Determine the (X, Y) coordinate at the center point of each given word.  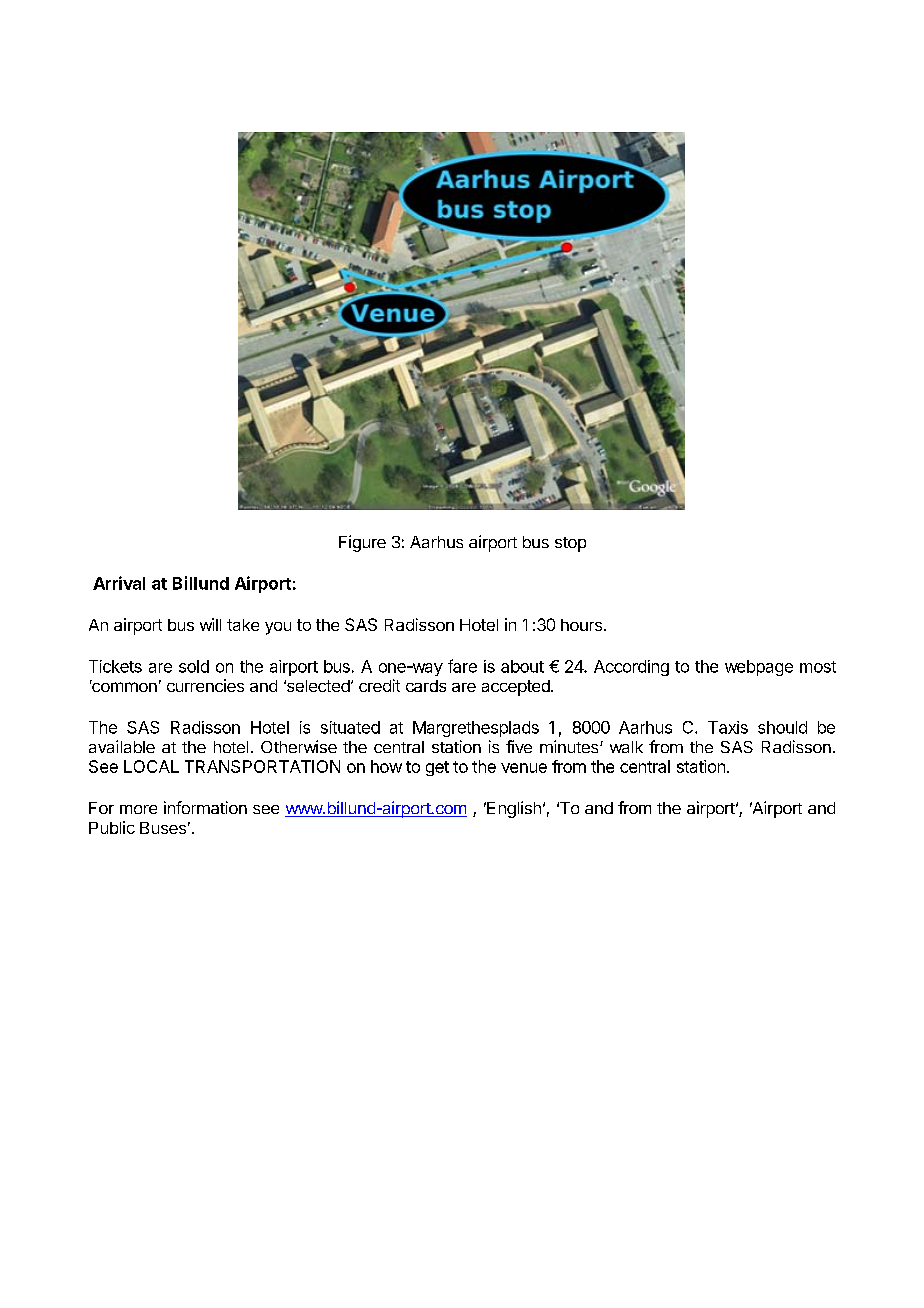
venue (524, 768)
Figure (362, 543)
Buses (163, 828)
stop (570, 544)
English (513, 809)
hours (581, 625)
